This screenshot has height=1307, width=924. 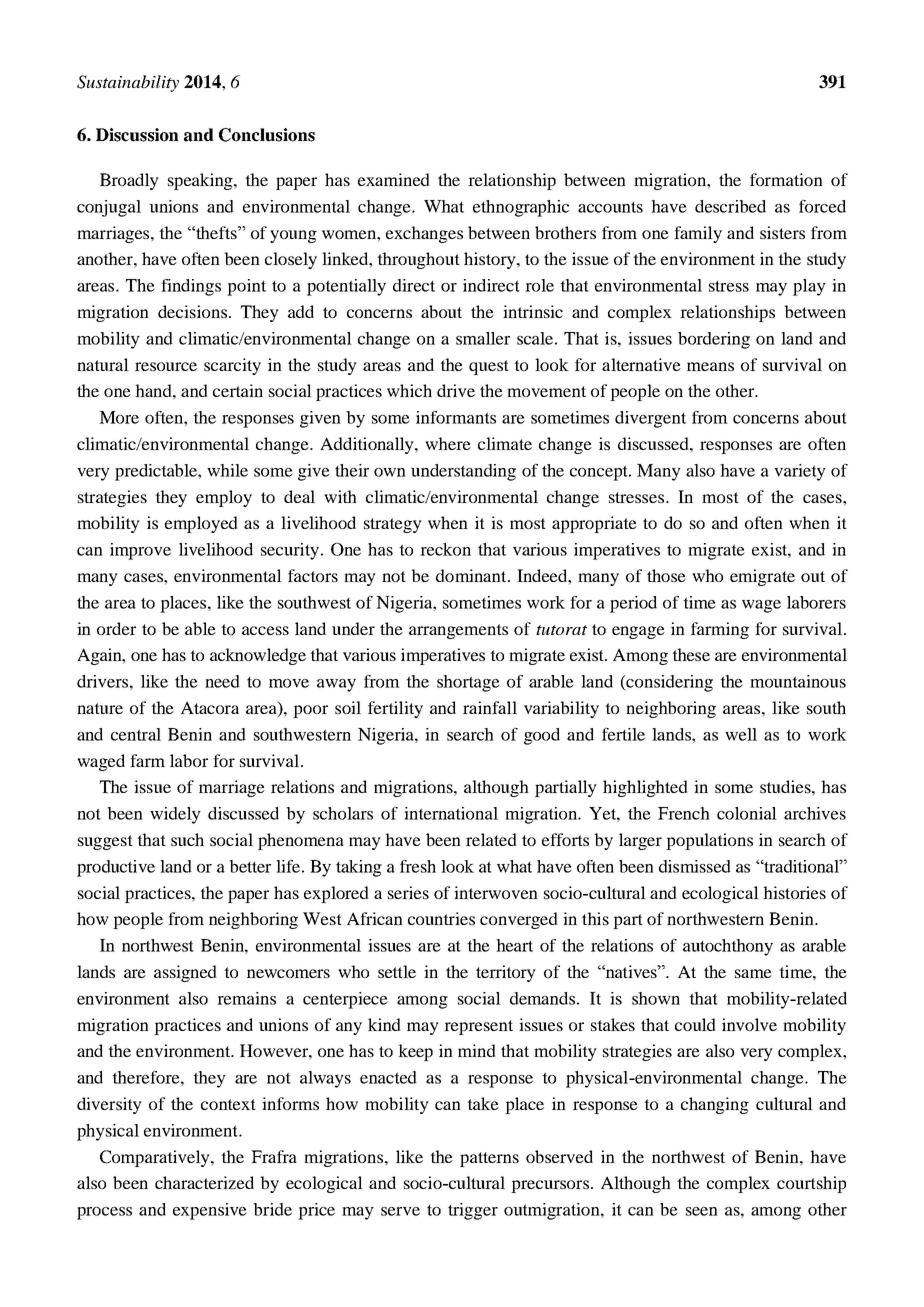 What do you see at coordinates (204, 1182) in the screenshot?
I see `characterized` at bounding box center [204, 1182].
